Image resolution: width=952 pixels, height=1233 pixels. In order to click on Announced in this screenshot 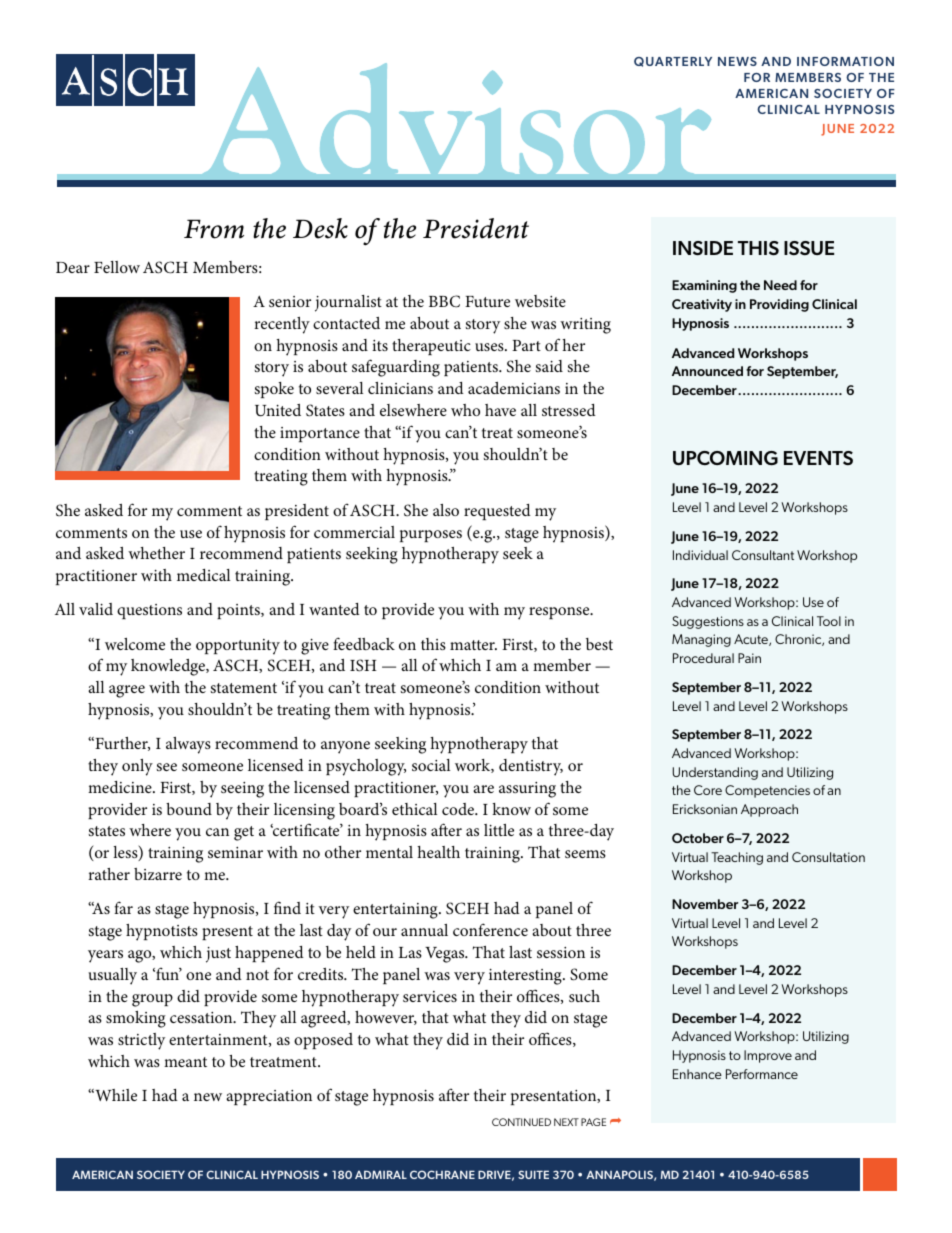, I will do `click(707, 371)`.
